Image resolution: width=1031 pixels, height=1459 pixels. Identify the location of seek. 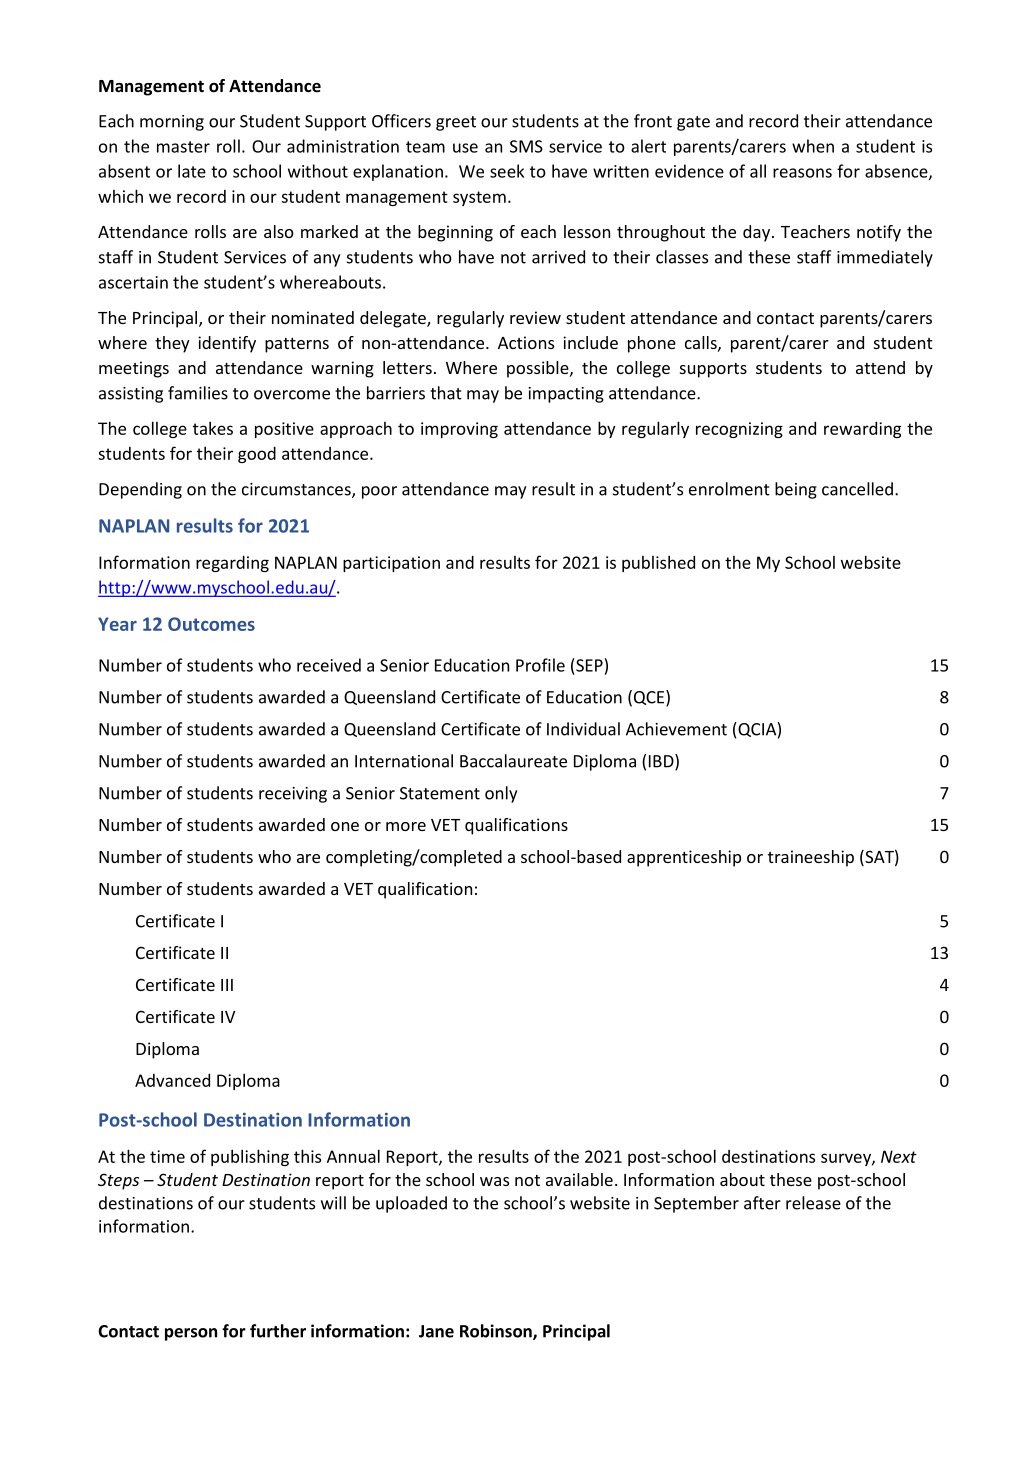
(507, 171).
